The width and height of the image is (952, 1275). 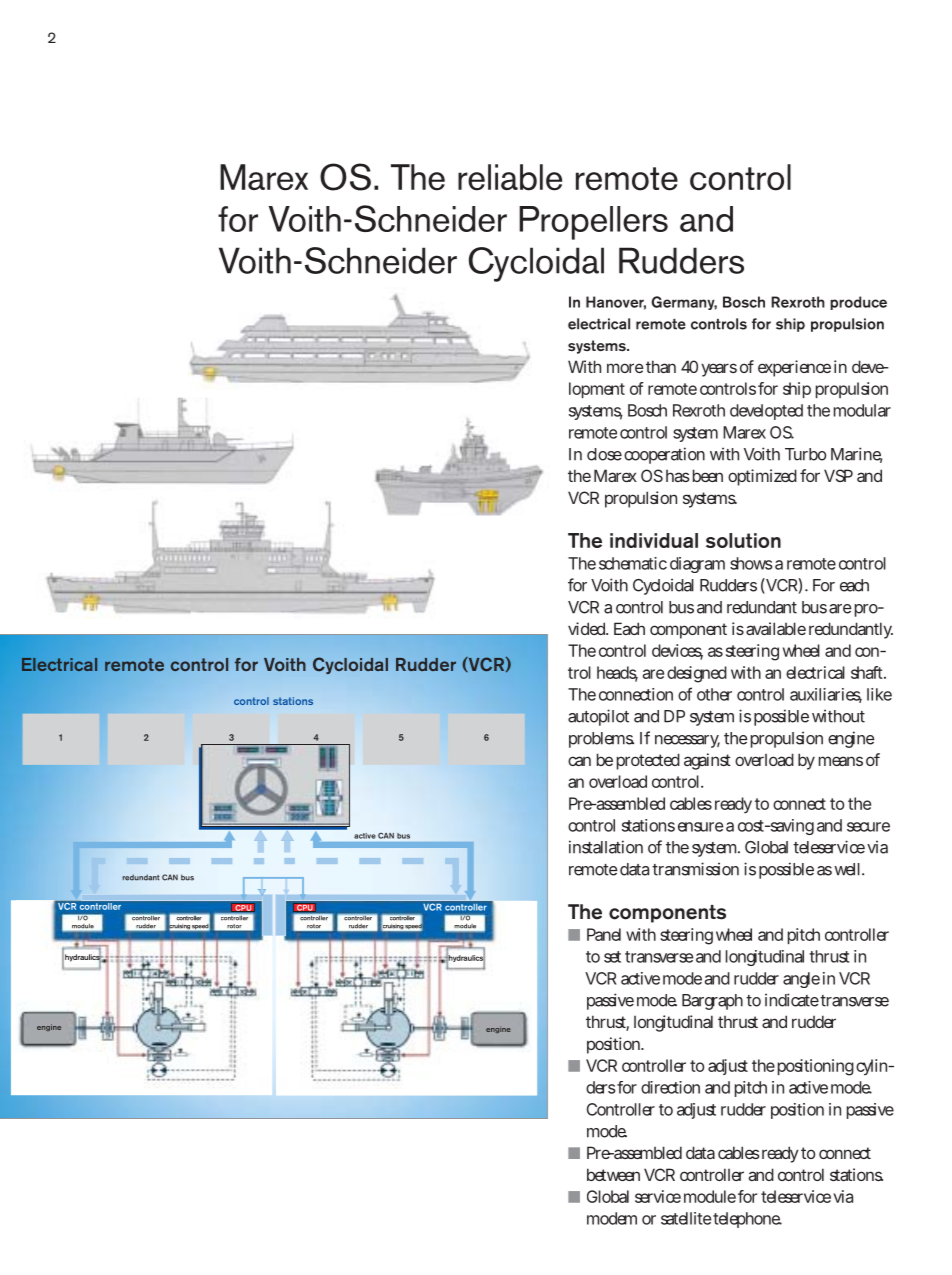 I want to click on schematic, so click(x=633, y=563).
